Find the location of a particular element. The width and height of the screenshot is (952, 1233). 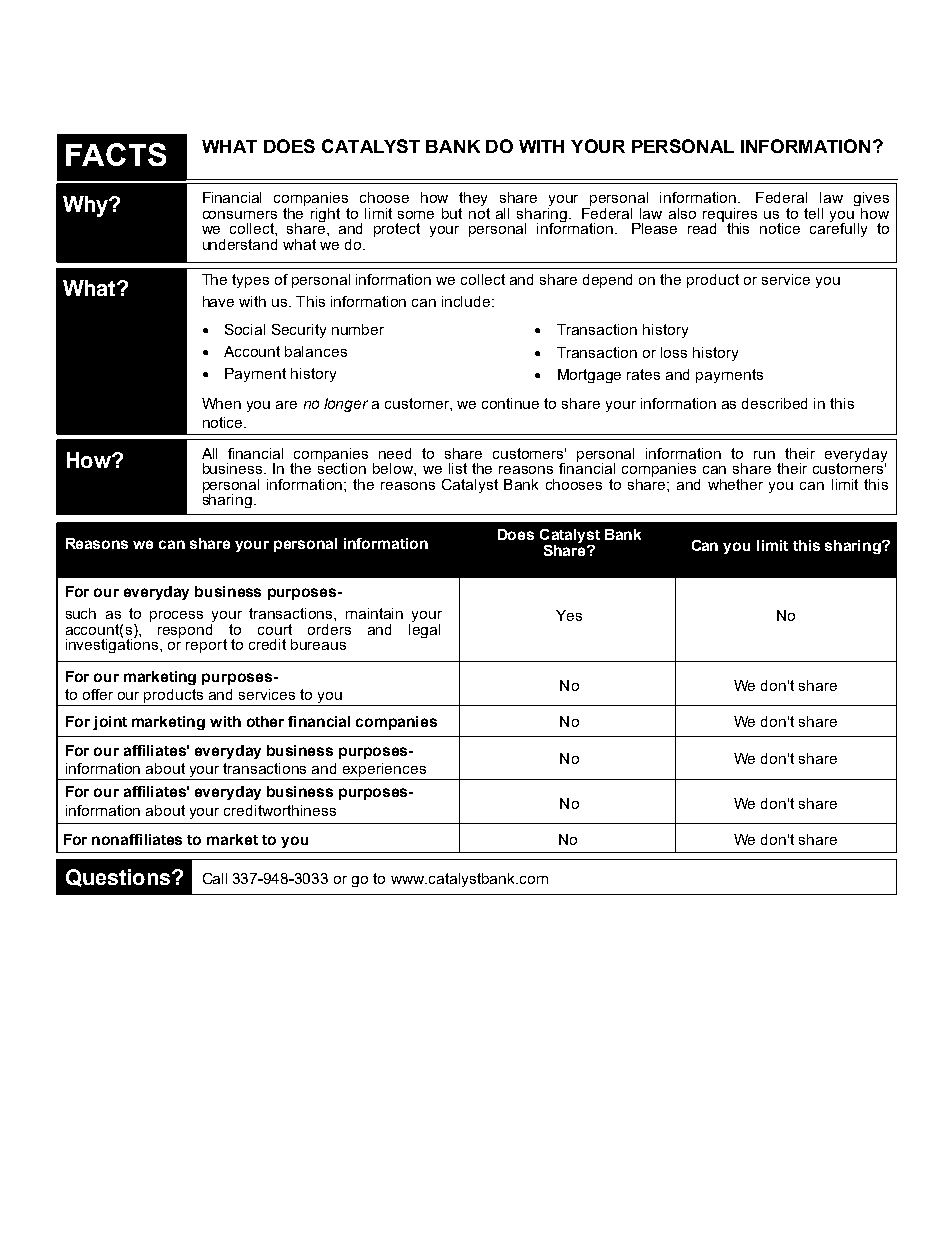

loss is located at coordinates (674, 352).
